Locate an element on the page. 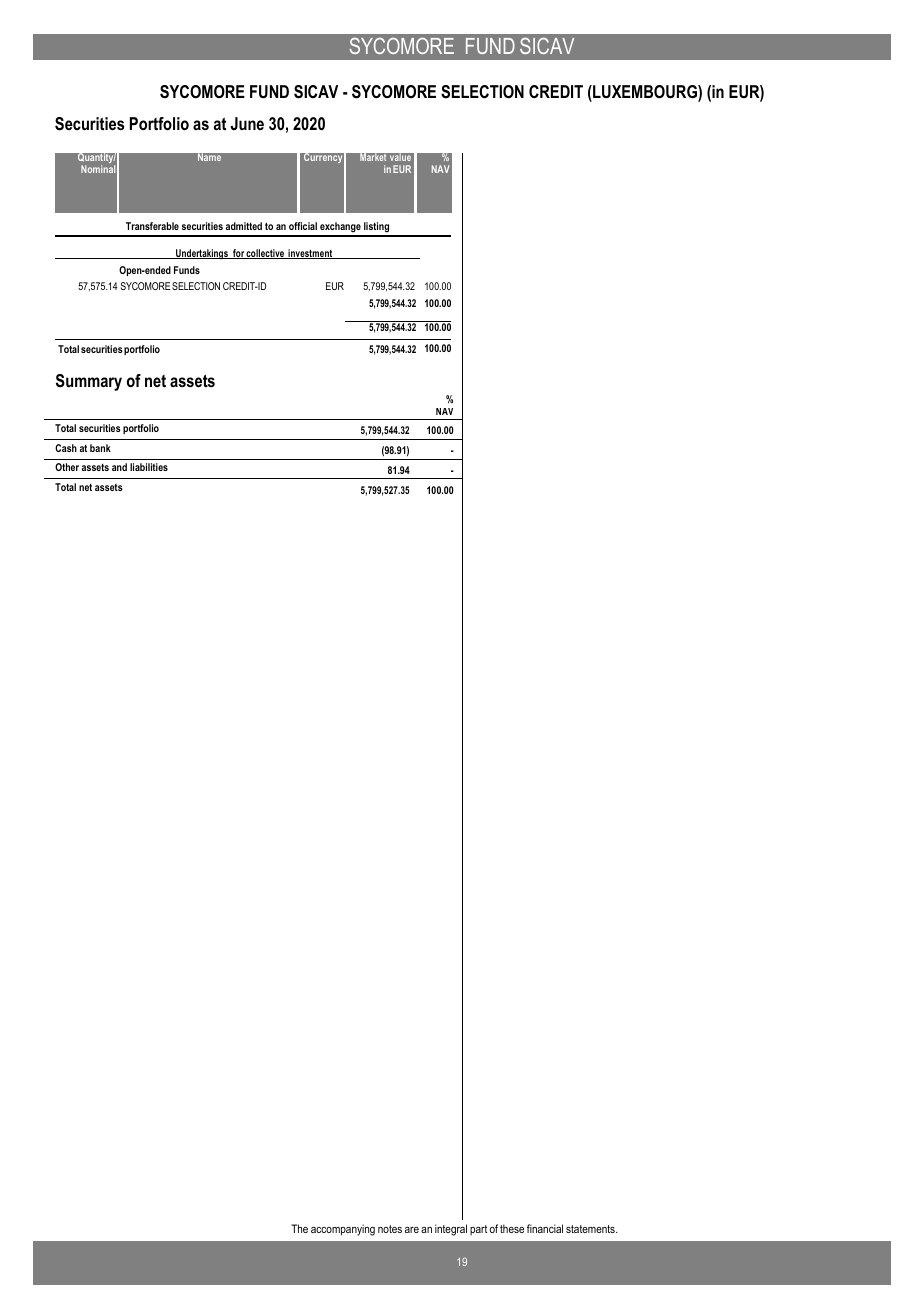 This page has height=1307, width=924. and is located at coordinates (119, 467).
